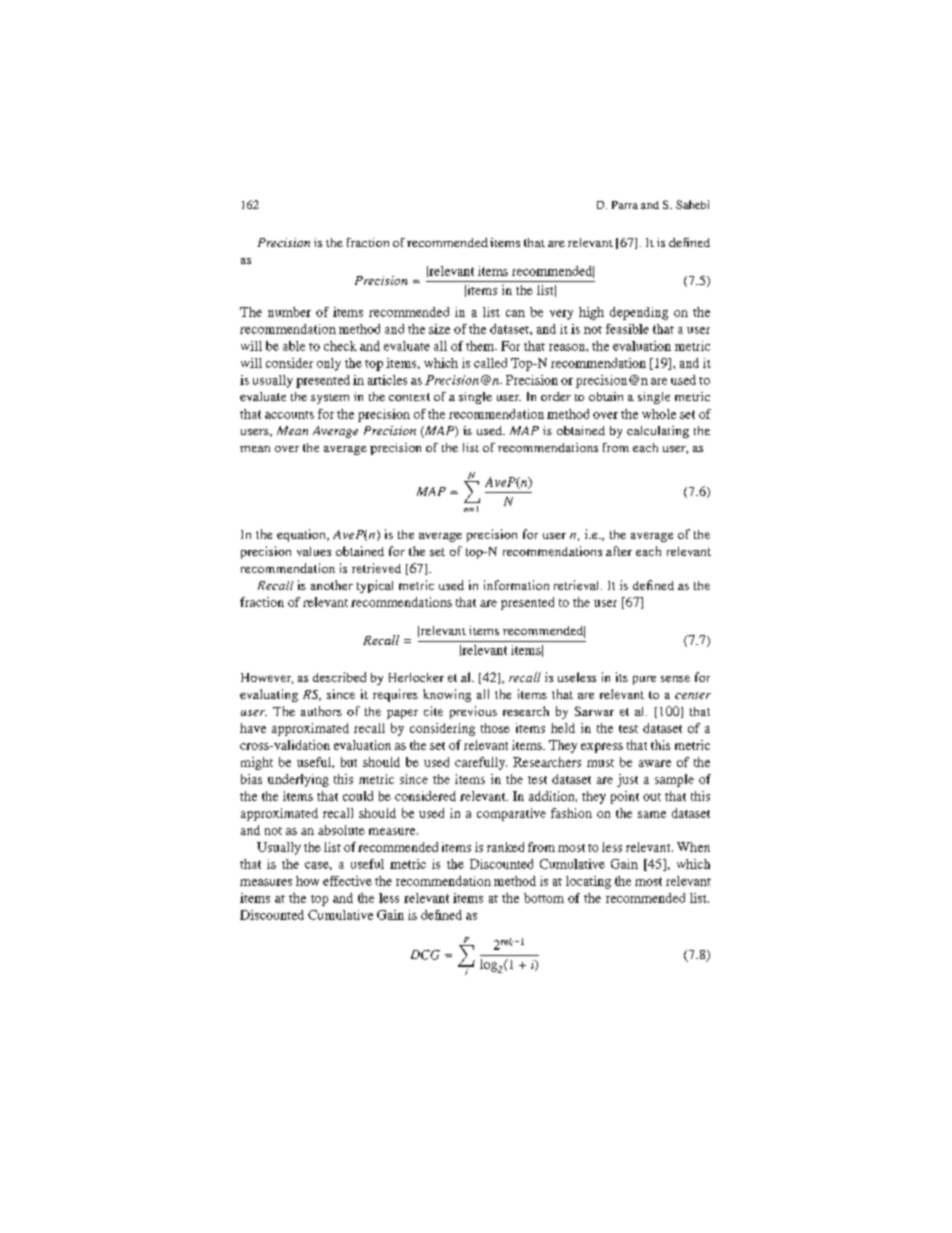 This screenshot has height=1233, width=952. What do you see at coordinates (332, 585) in the screenshot?
I see `another` at bounding box center [332, 585].
